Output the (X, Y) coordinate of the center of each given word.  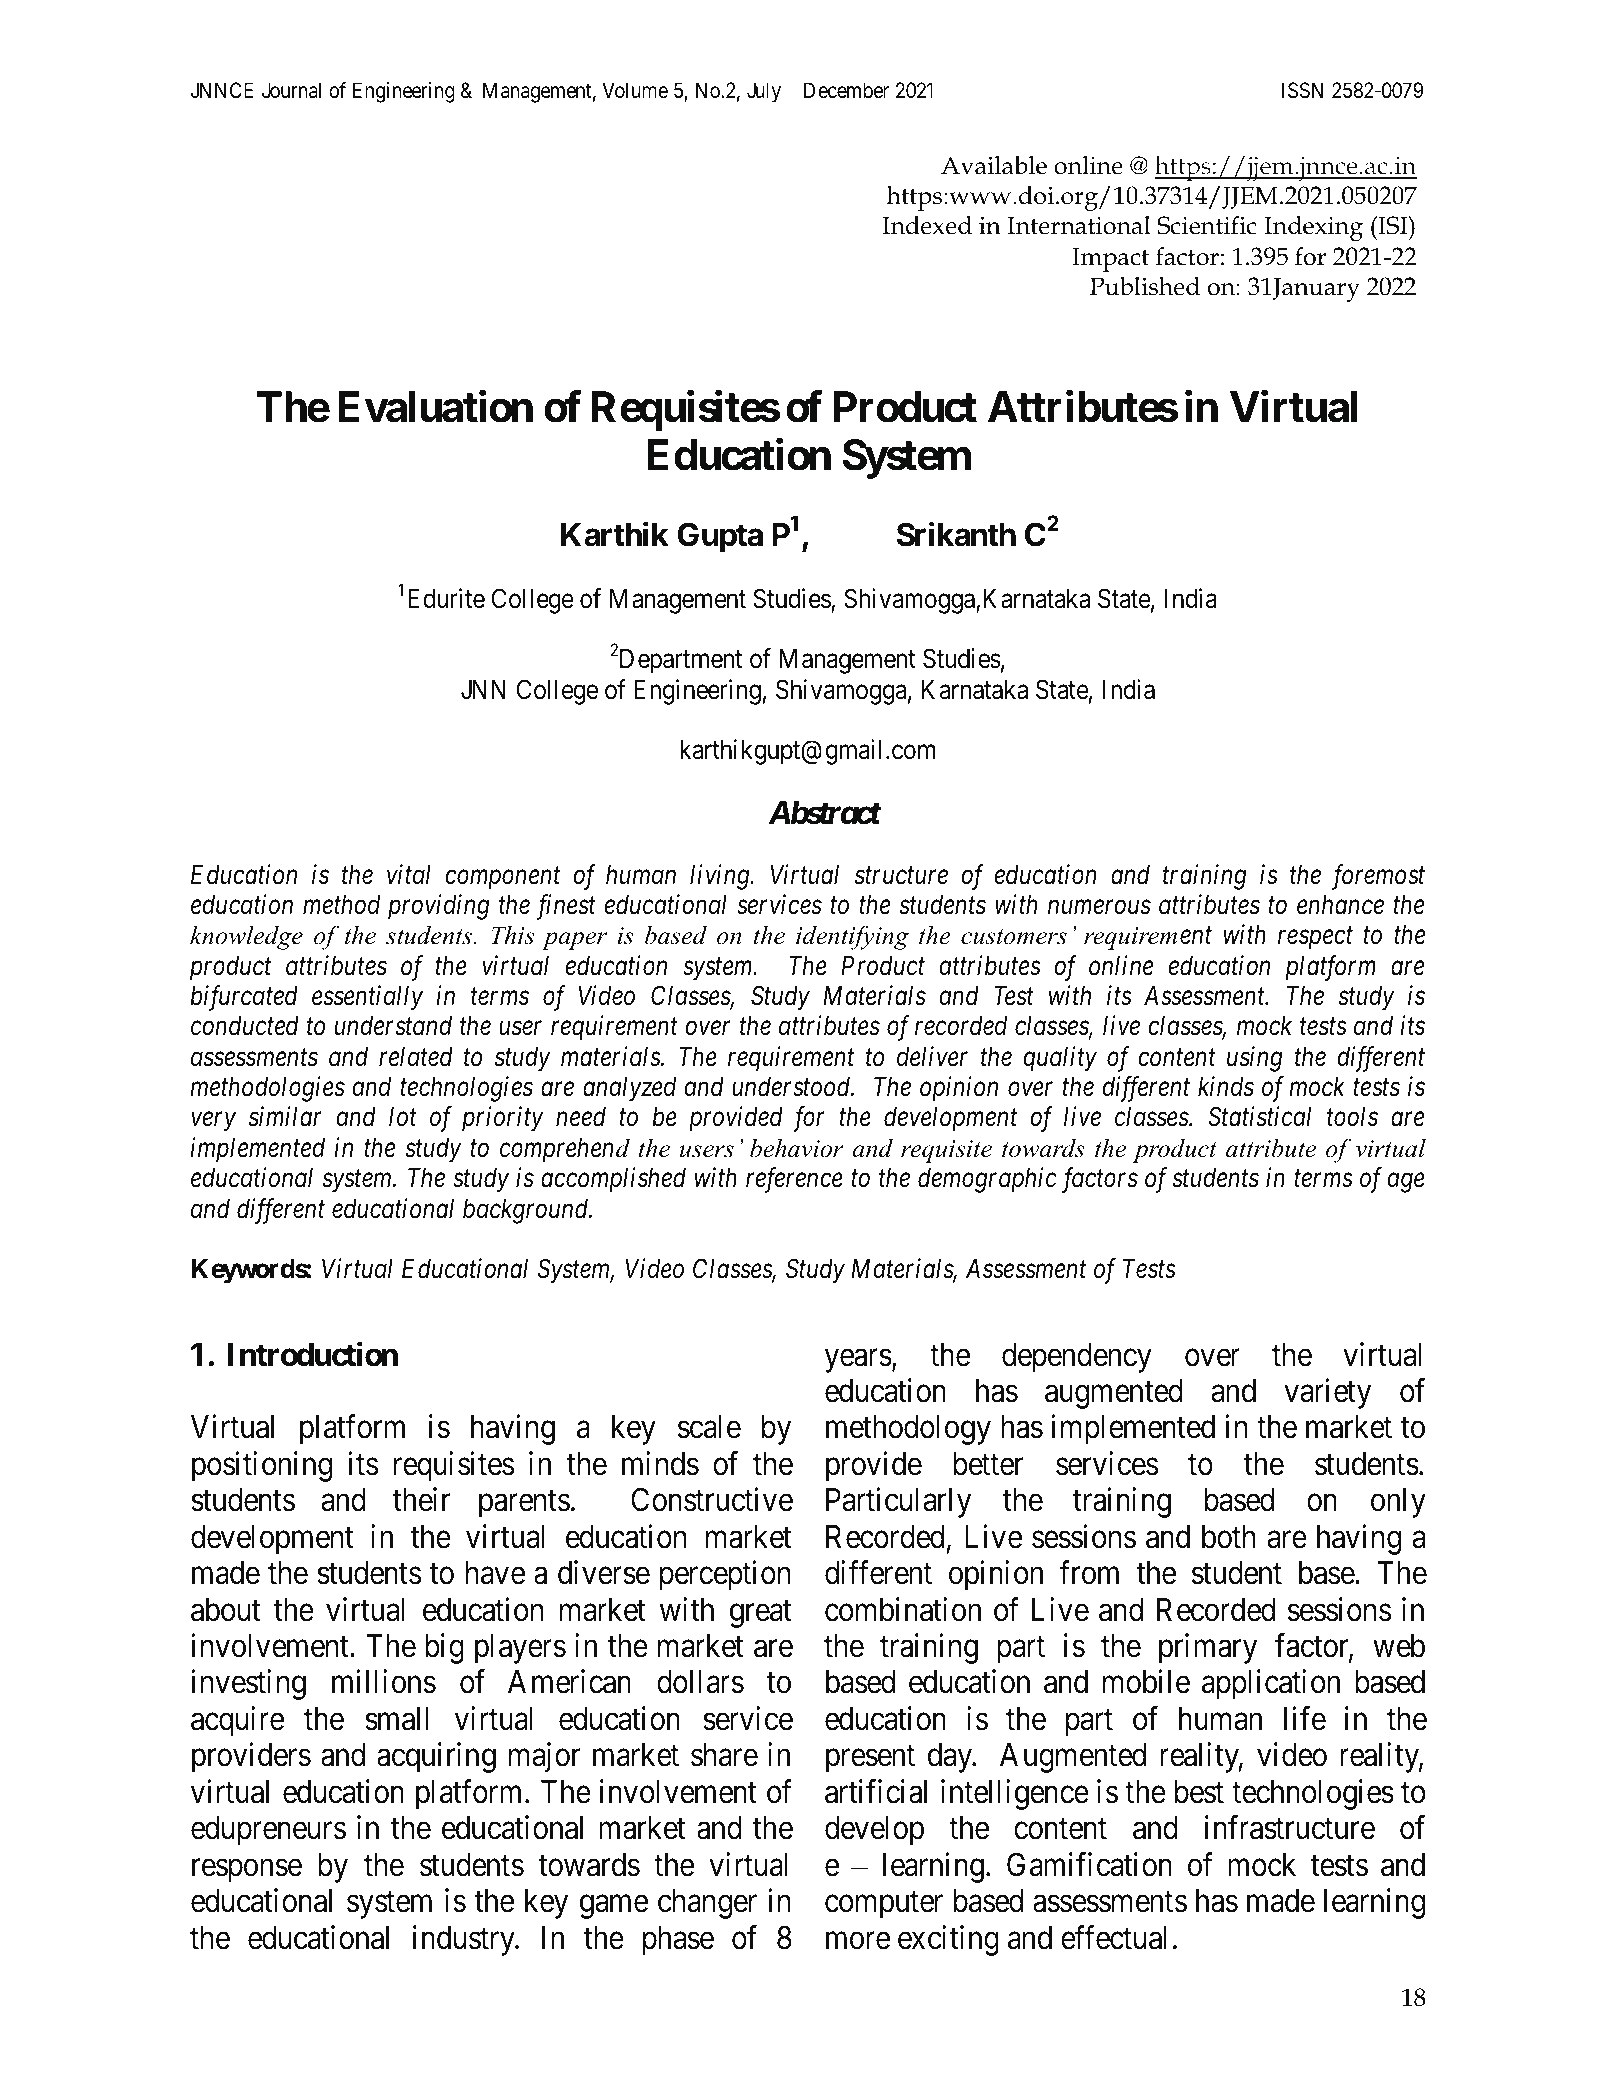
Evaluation (435, 407)
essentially (367, 998)
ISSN (1302, 90)
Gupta (720, 537)
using (1255, 1059)
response (247, 1871)
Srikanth (956, 534)
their (422, 1500)
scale (709, 1427)
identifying (852, 937)
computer (884, 1905)
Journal (291, 90)
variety (1327, 1393)
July (764, 92)
